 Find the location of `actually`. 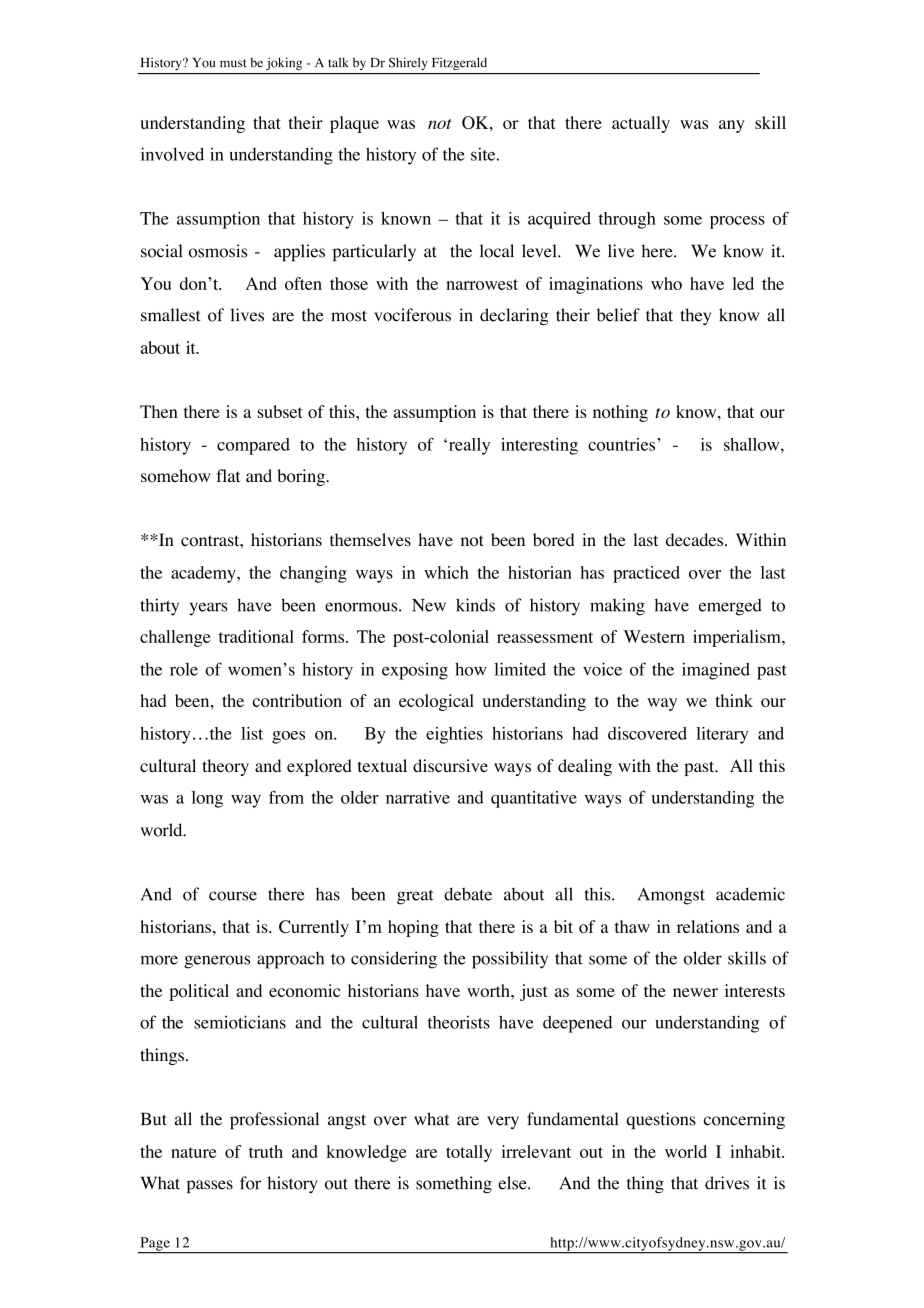

actually is located at coordinates (641, 124).
